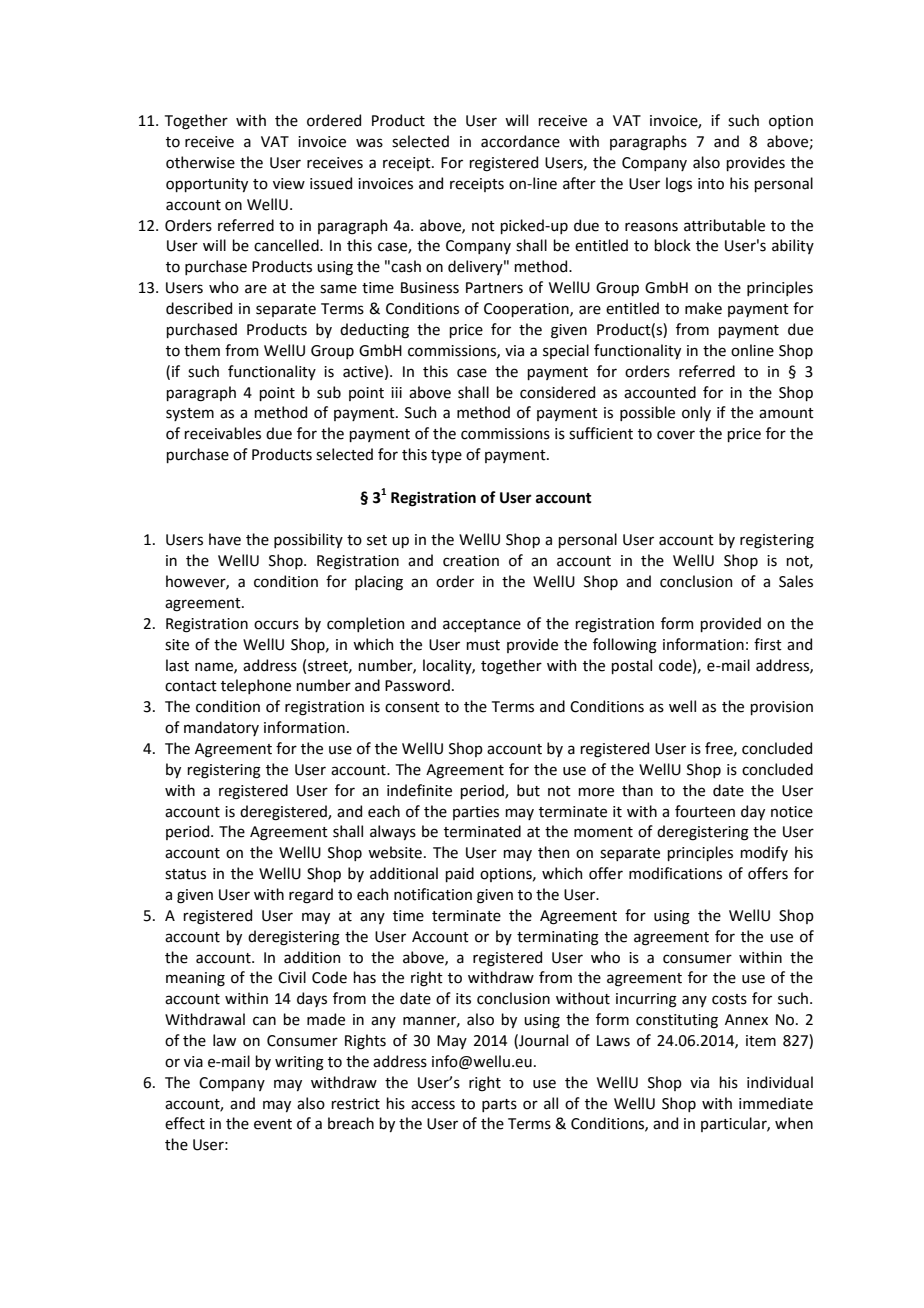 The image size is (924, 1308). Describe the element at coordinates (520, 141) in the screenshot. I see `accordance` at that location.
